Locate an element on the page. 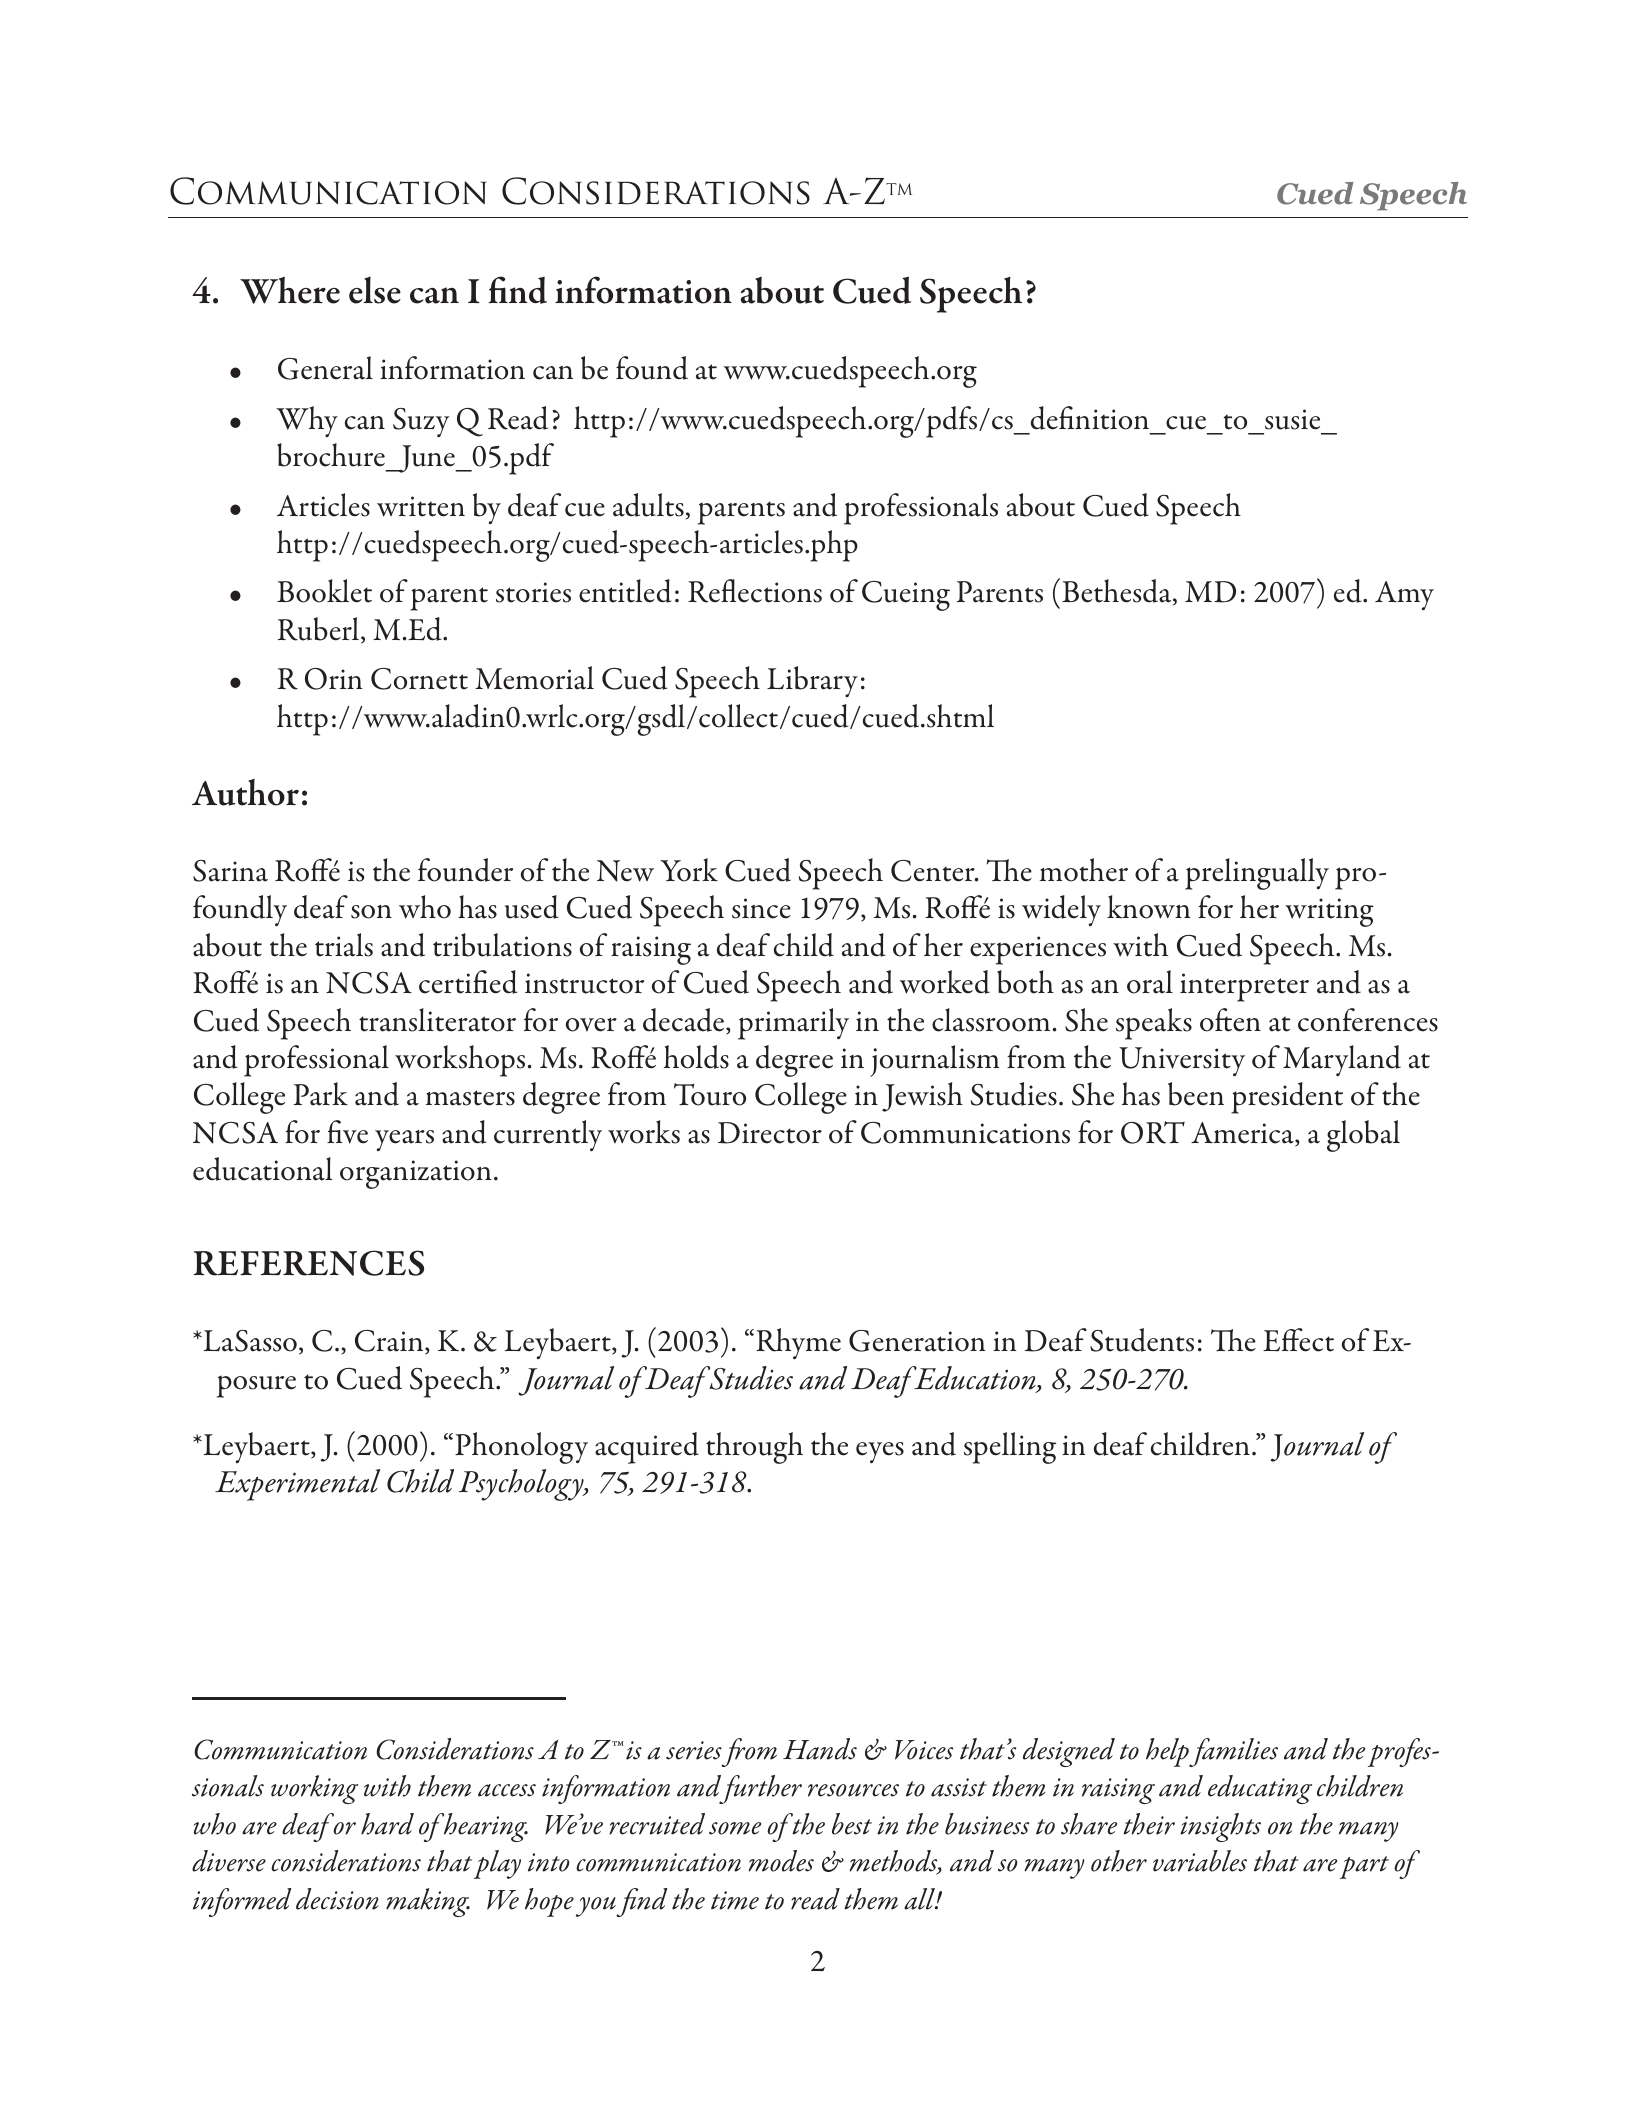 This image has width=1636, height=2117. Park is located at coordinates (321, 1094).
